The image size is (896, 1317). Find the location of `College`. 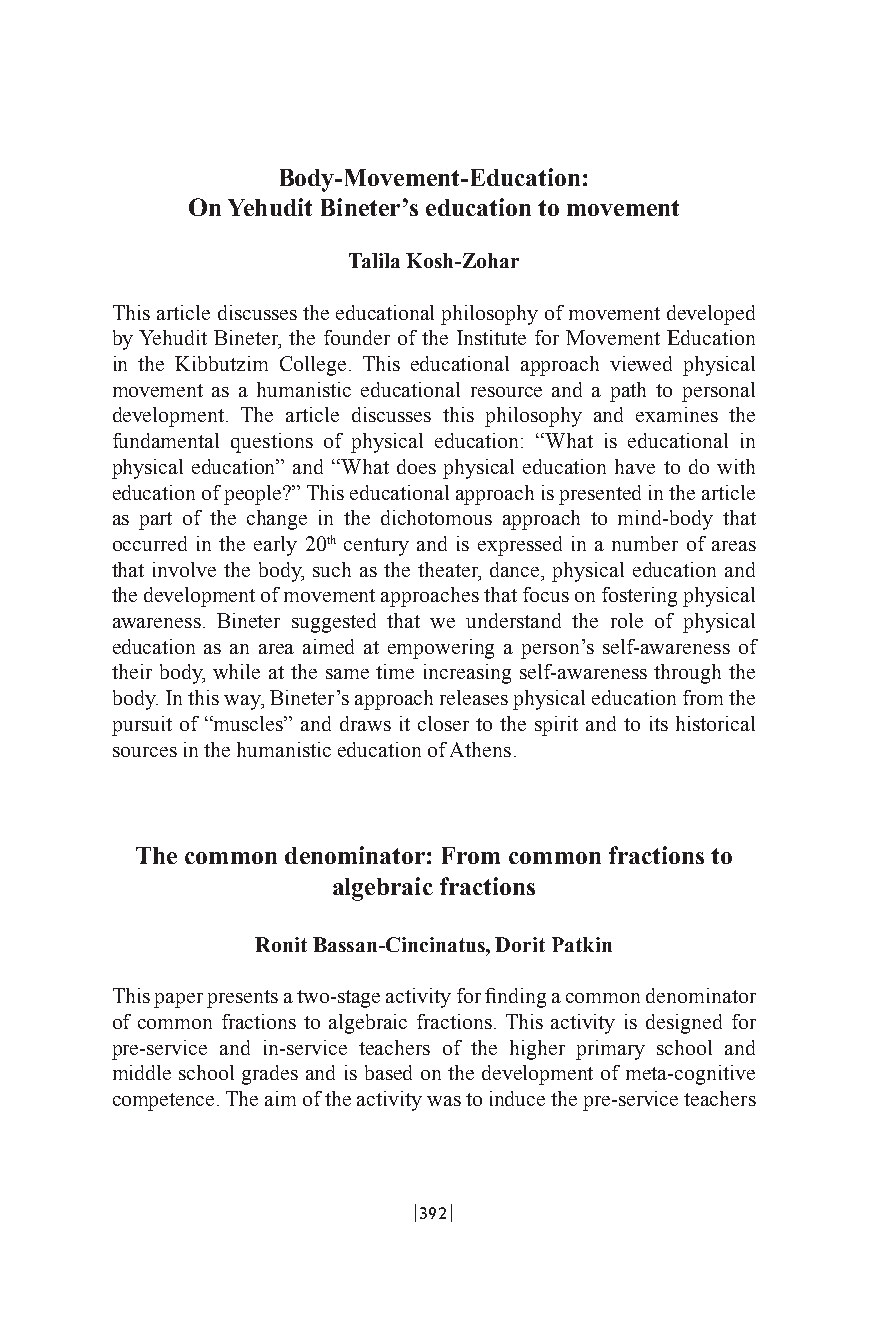

College is located at coordinates (313, 366).
